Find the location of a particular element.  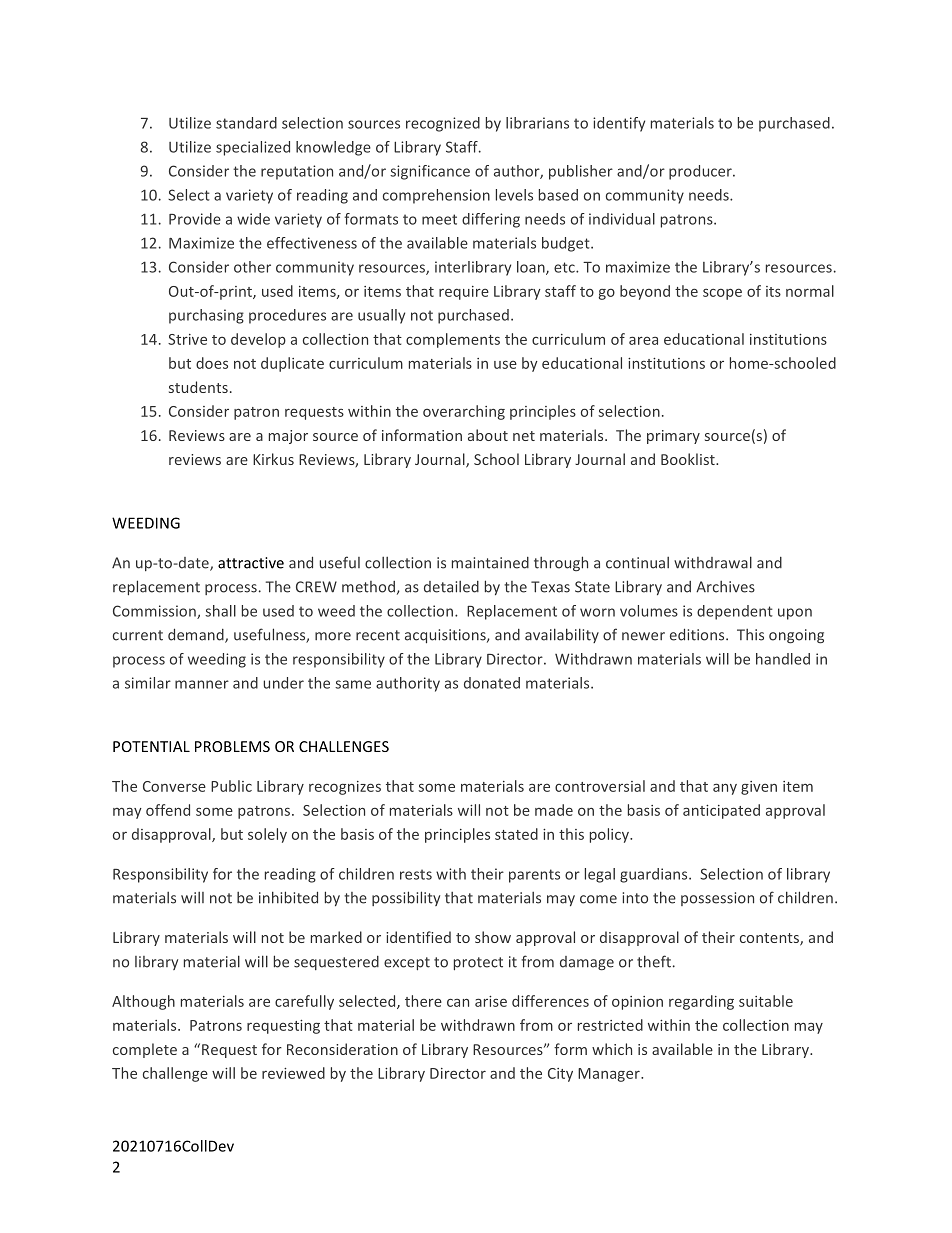

specialized is located at coordinates (253, 148).
